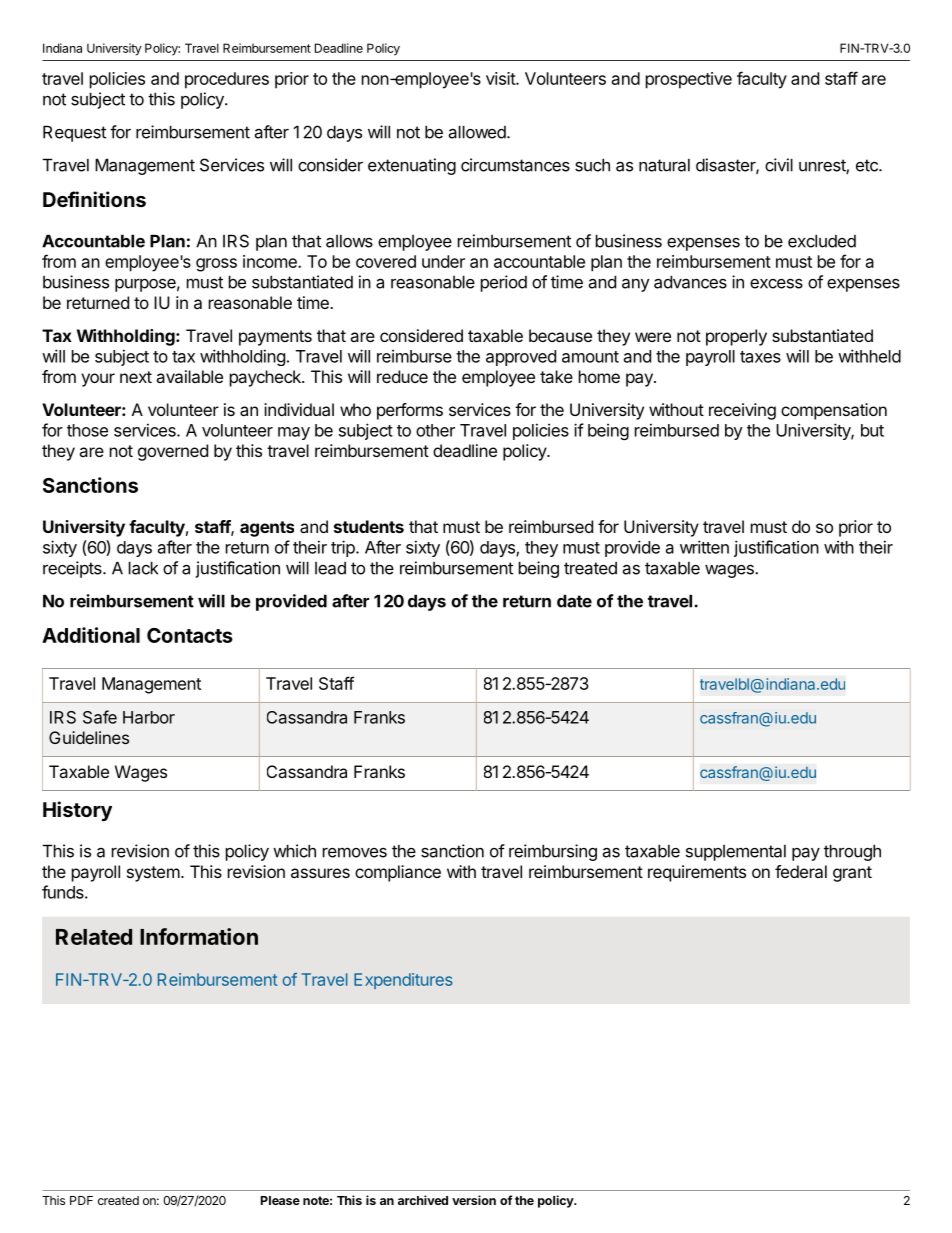  I want to click on allowed, so click(478, 132).
